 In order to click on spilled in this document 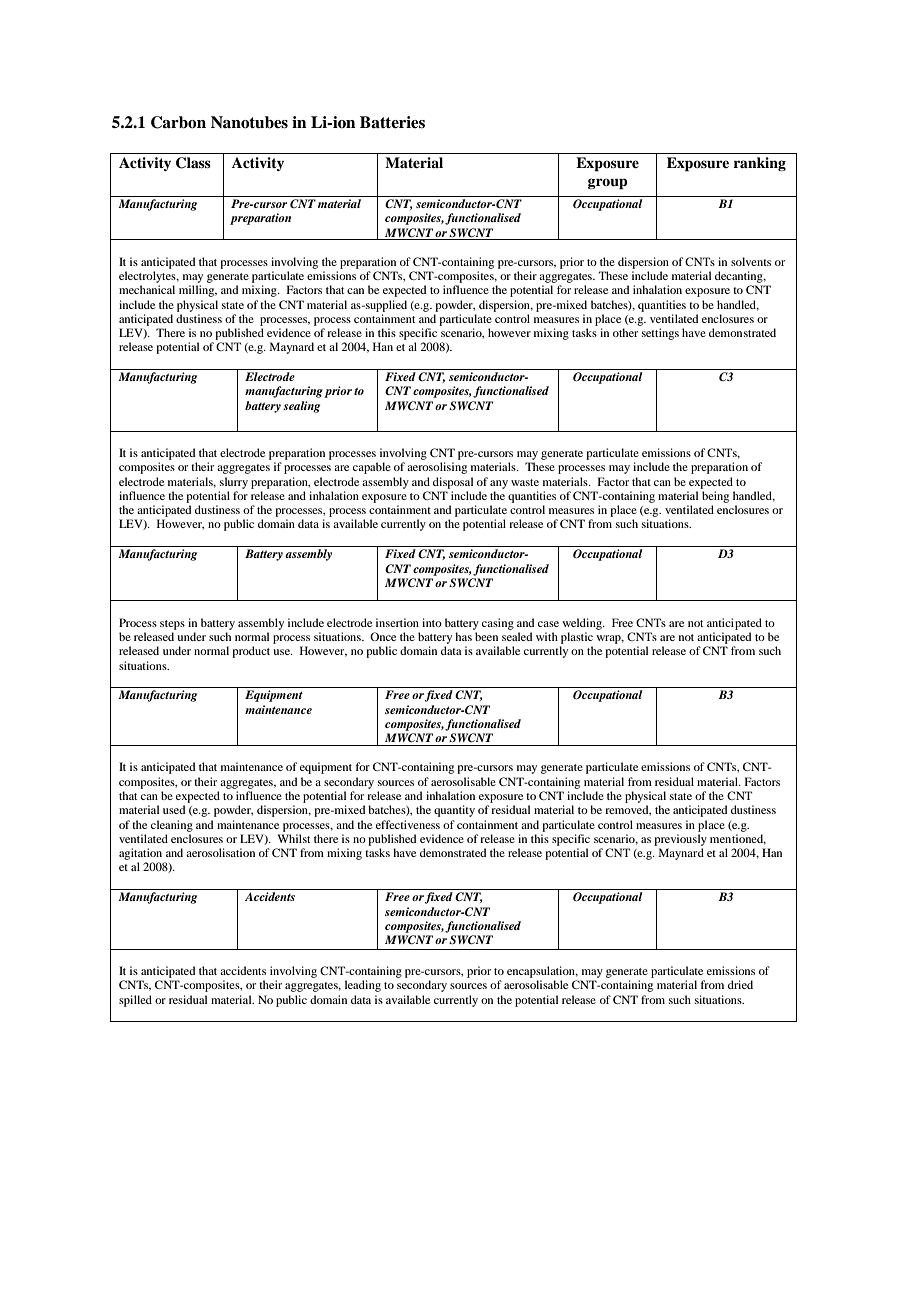, I will do `click(135, 1001)`.
